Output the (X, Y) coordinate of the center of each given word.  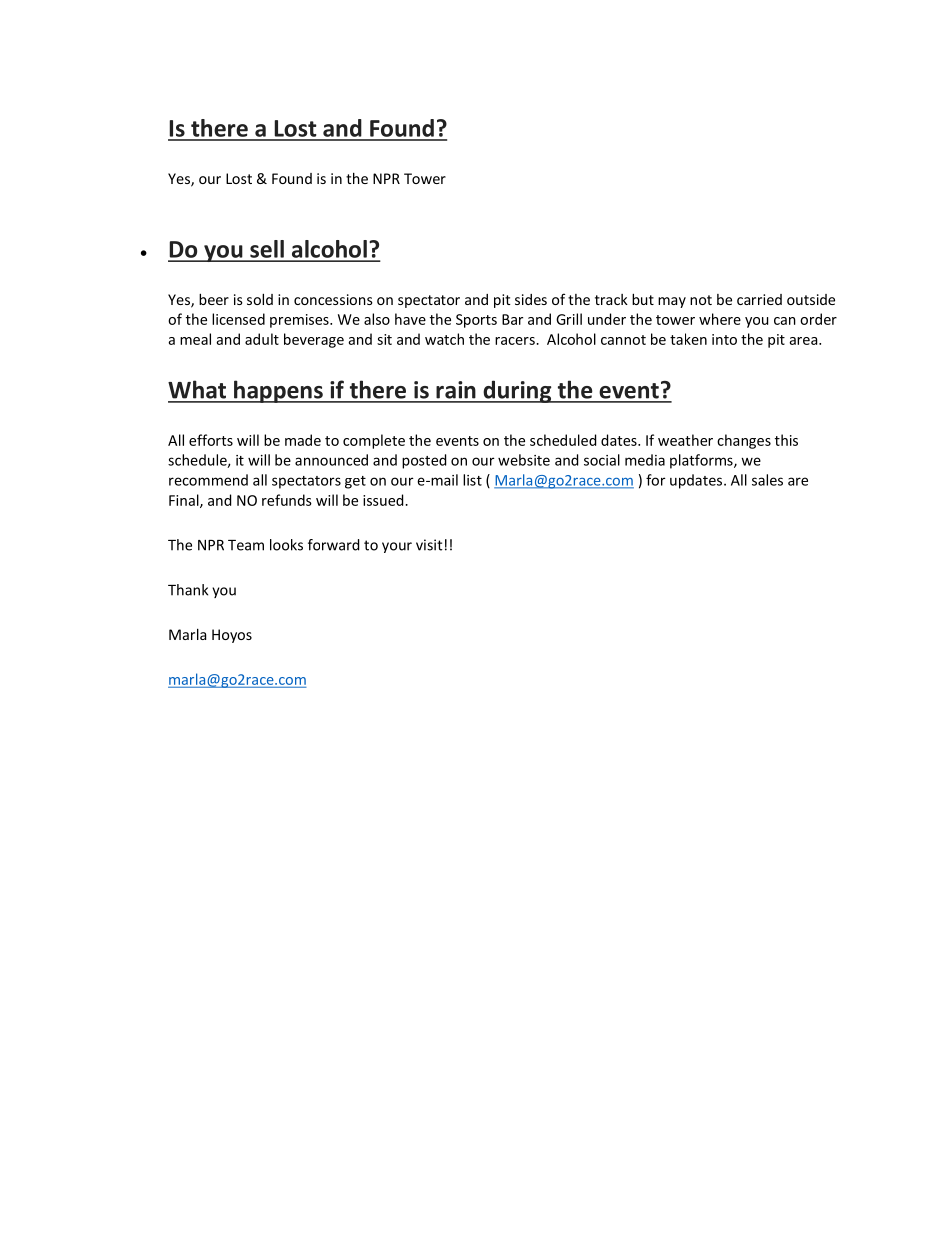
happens (278, 391)
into (724, 339)
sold (260, 299)
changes (744, 441)
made (303, 440)
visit (429, 545)
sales (767, 480)
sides (531, 299)
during (517, 391)
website (524, 460)
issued (384, 500)
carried (759, 299)
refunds (287, 500)
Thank (188, 590)
